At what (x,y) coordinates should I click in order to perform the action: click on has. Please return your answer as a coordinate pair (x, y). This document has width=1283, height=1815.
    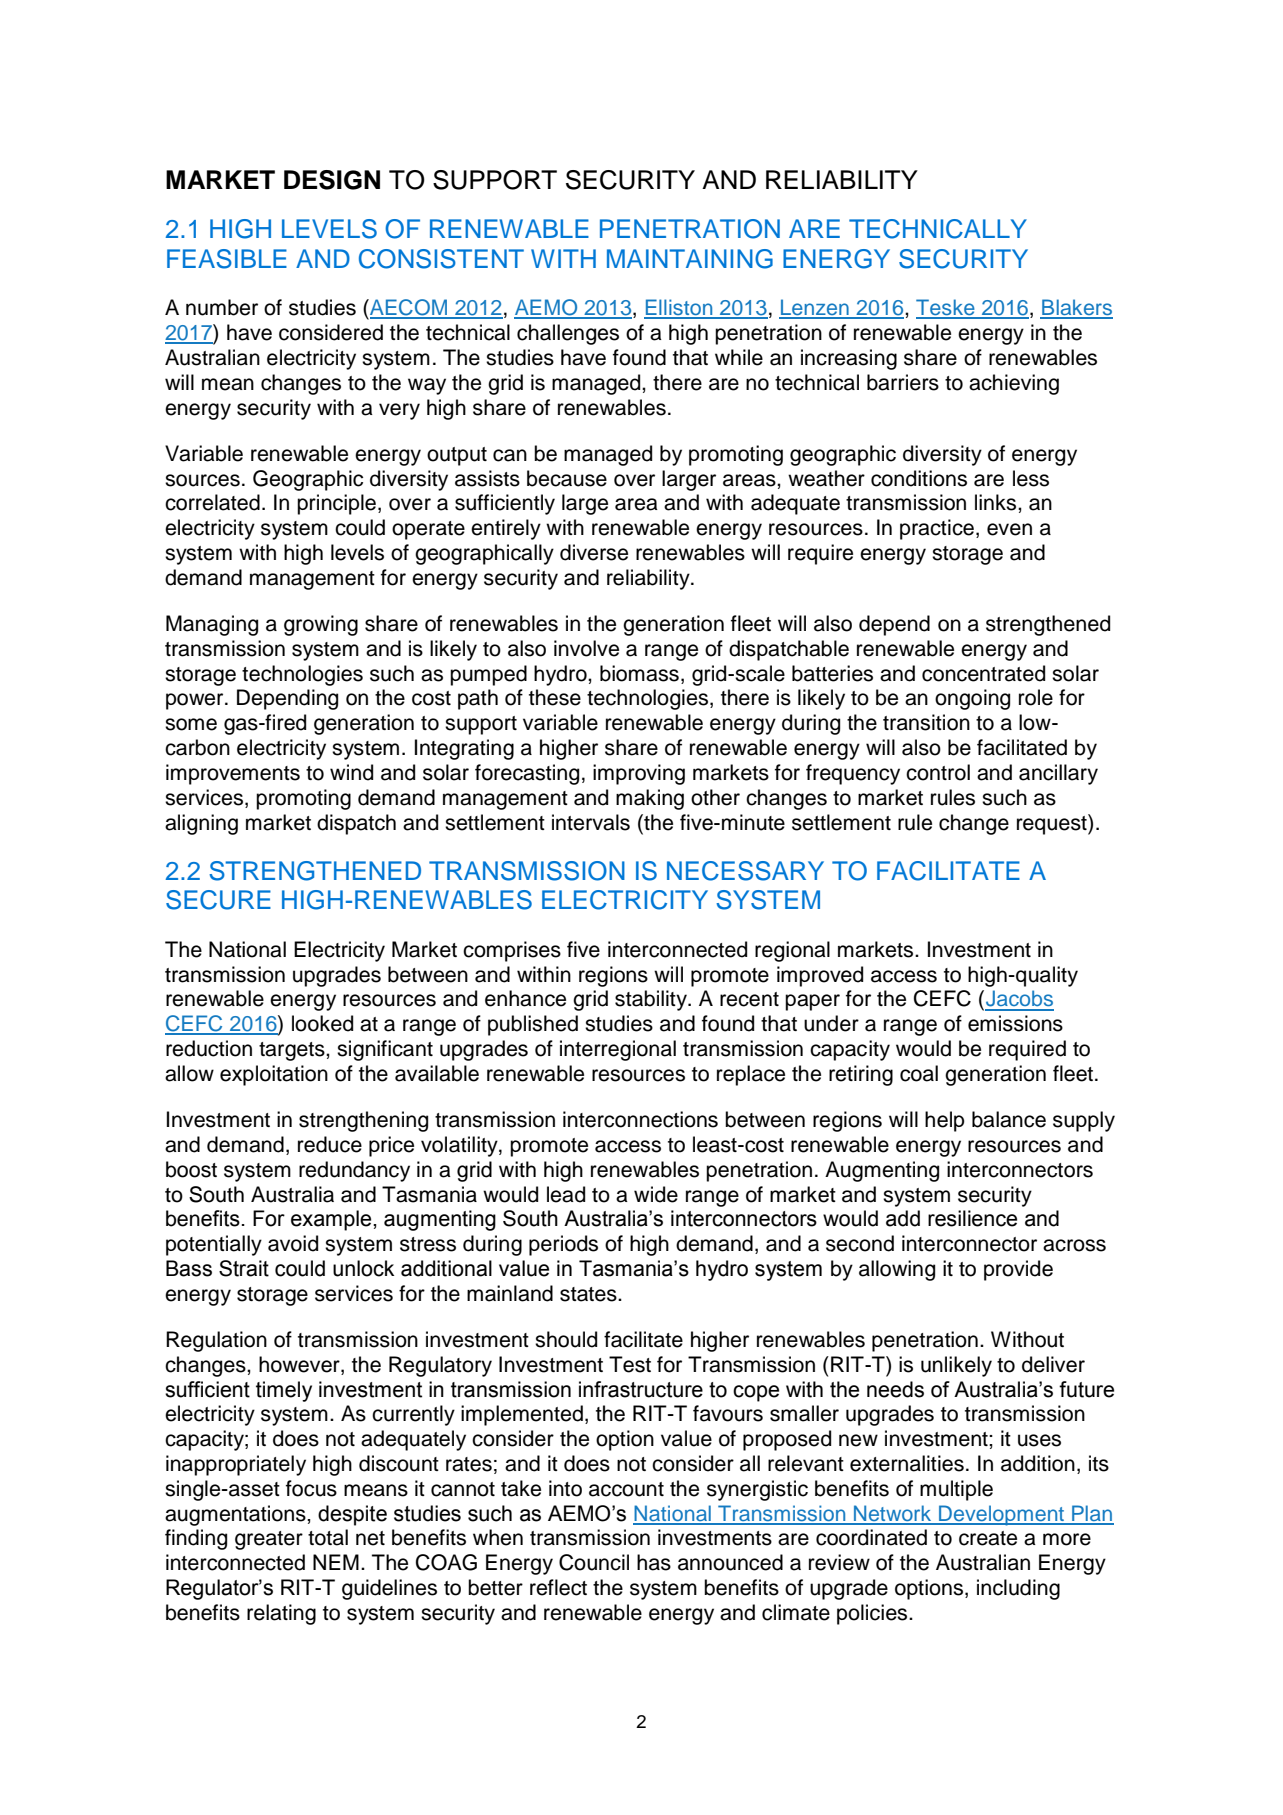
    Looking at the image, I should click on (654, 1562).
